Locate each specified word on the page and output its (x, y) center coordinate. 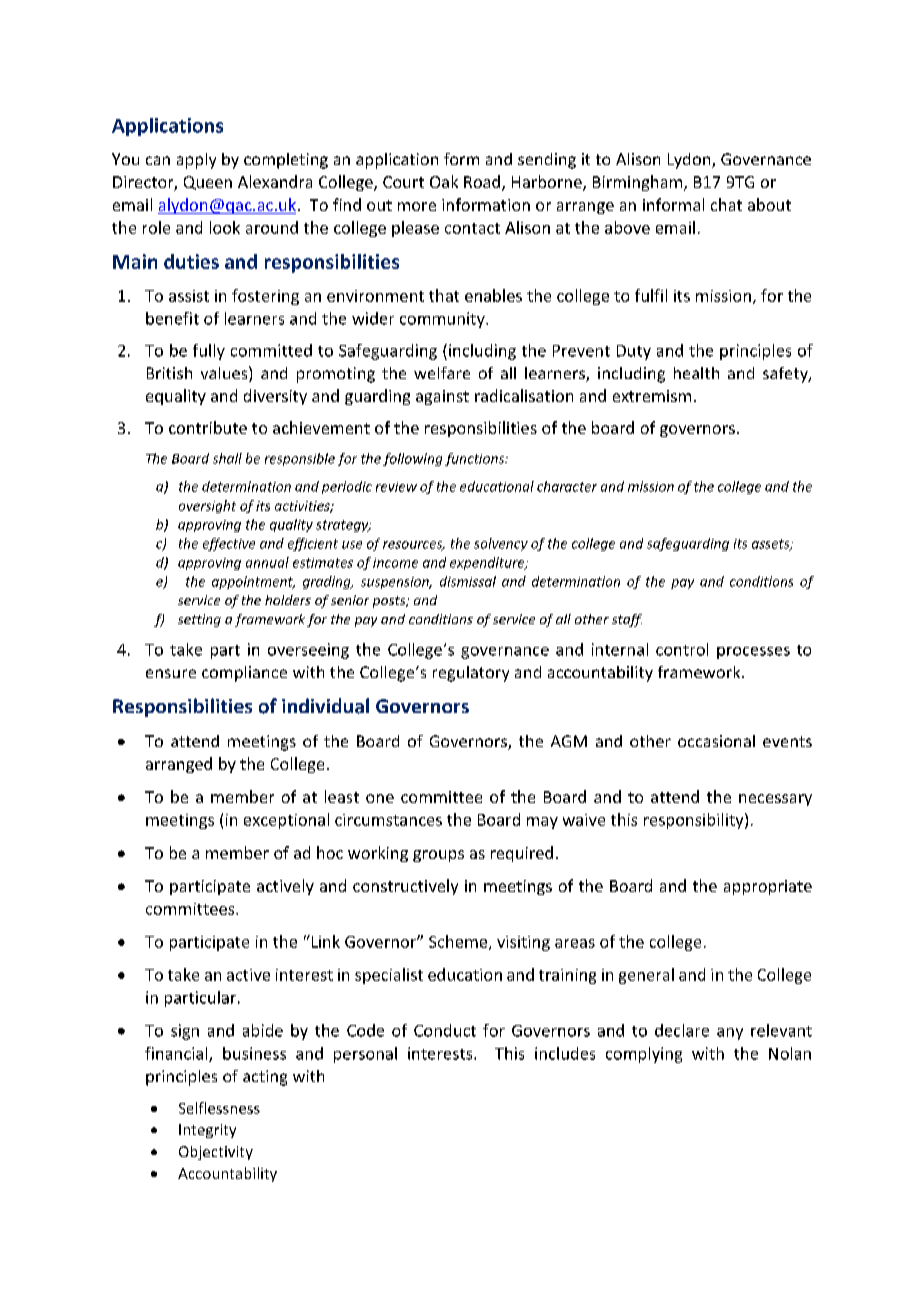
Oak (444, 181)
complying (644, 1055)
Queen (208, 183)
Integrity (207, 1131)
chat (726, 204)
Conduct (445, 1030)
